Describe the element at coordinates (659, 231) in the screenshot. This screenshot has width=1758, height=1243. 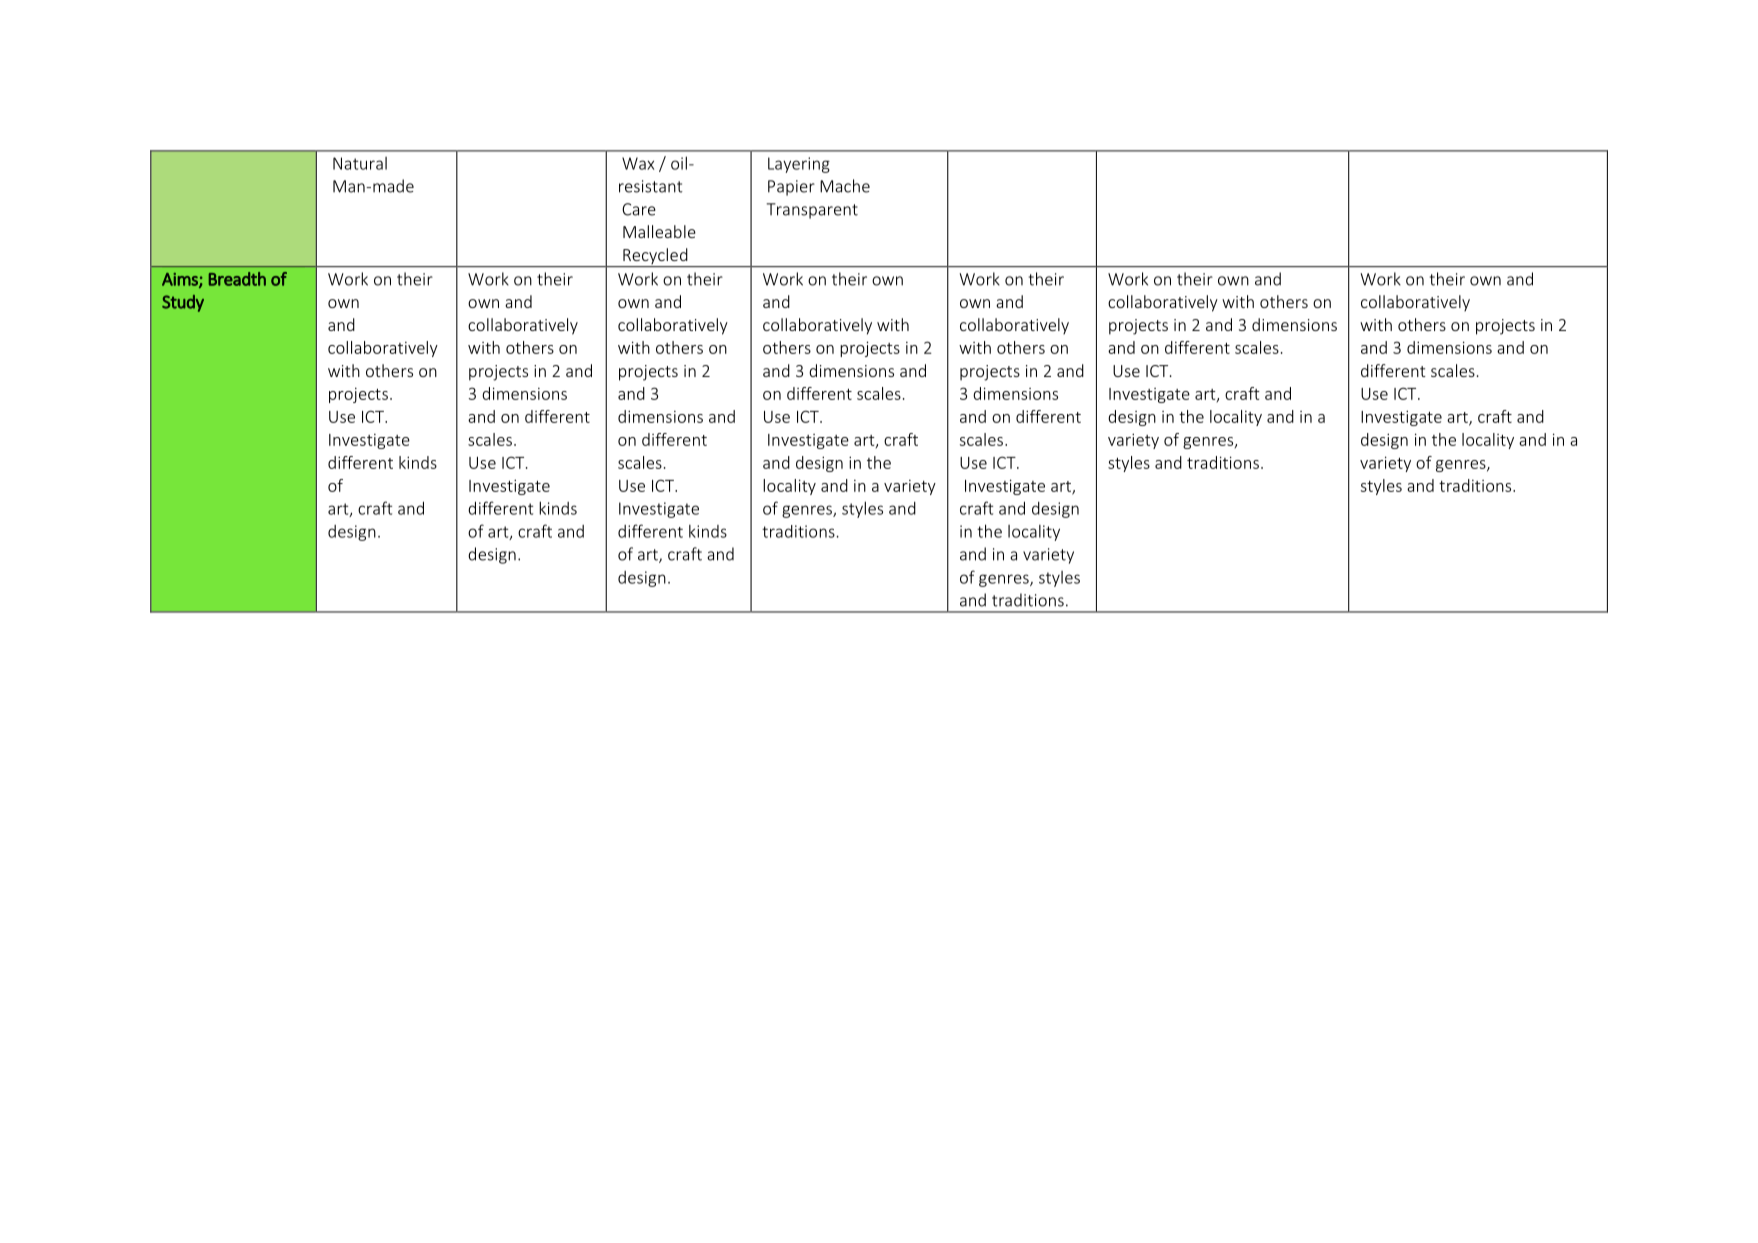
I see `Malleable` at that location.
